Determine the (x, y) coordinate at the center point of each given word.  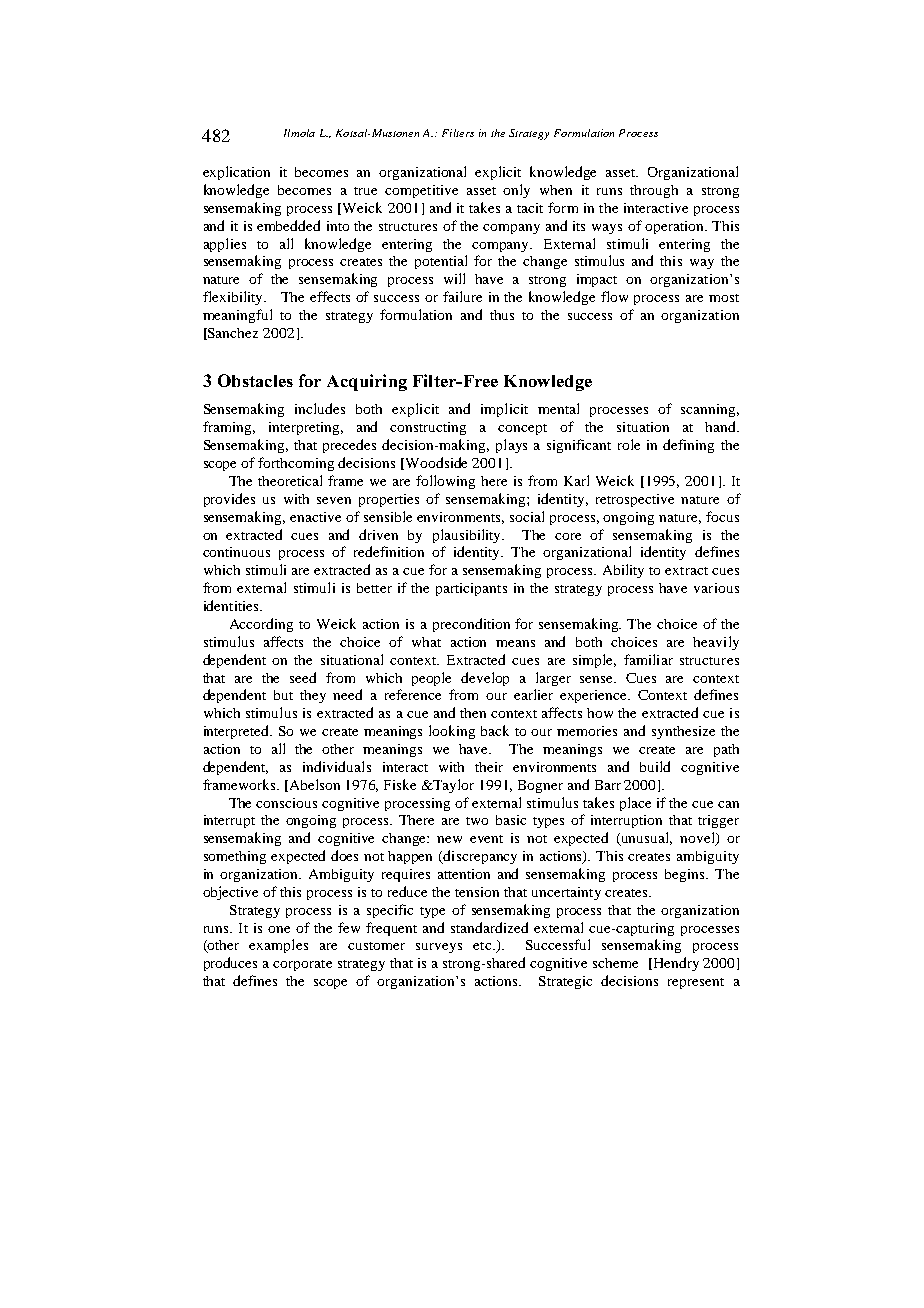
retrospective (635, 500)
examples (278, 946)
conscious (286, 803)
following (445, 482)
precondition (471, 625)
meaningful (237, 316)
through (654, 191)
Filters (458, 133)
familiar (648, 659)
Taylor (453, 786)
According (261, 625)
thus (502, 315)
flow (614, 296)
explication (236, 173)
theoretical (290, 480)
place (635, 804)
